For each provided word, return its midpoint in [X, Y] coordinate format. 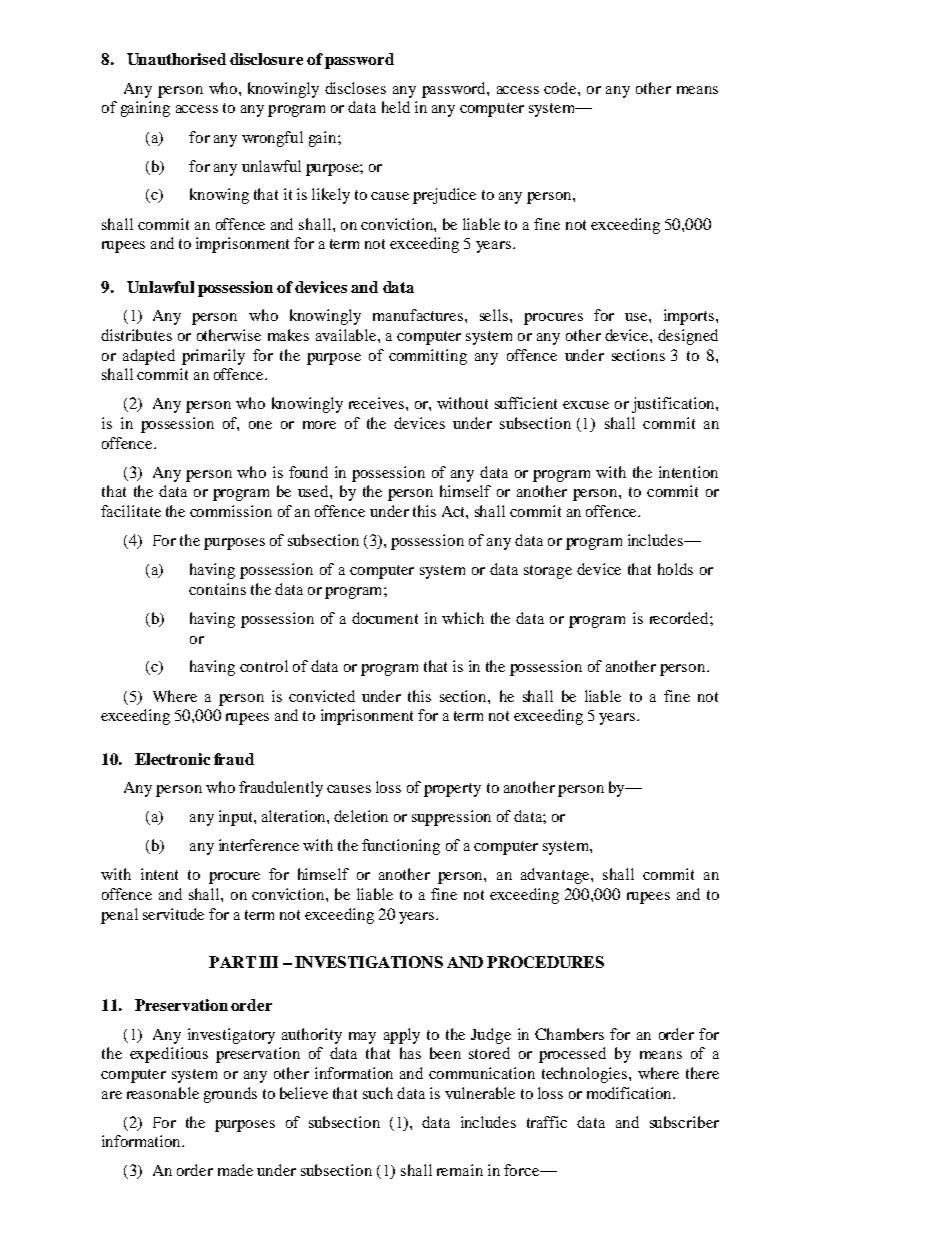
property [452, 790]
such [378, 1093]
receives [376, 403]
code [561, 88]
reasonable [163, 1093]
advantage [556, 876]
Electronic [172, 759]
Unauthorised [176, 59]
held [396, 107]
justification [674, 405]
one [260, 425]
